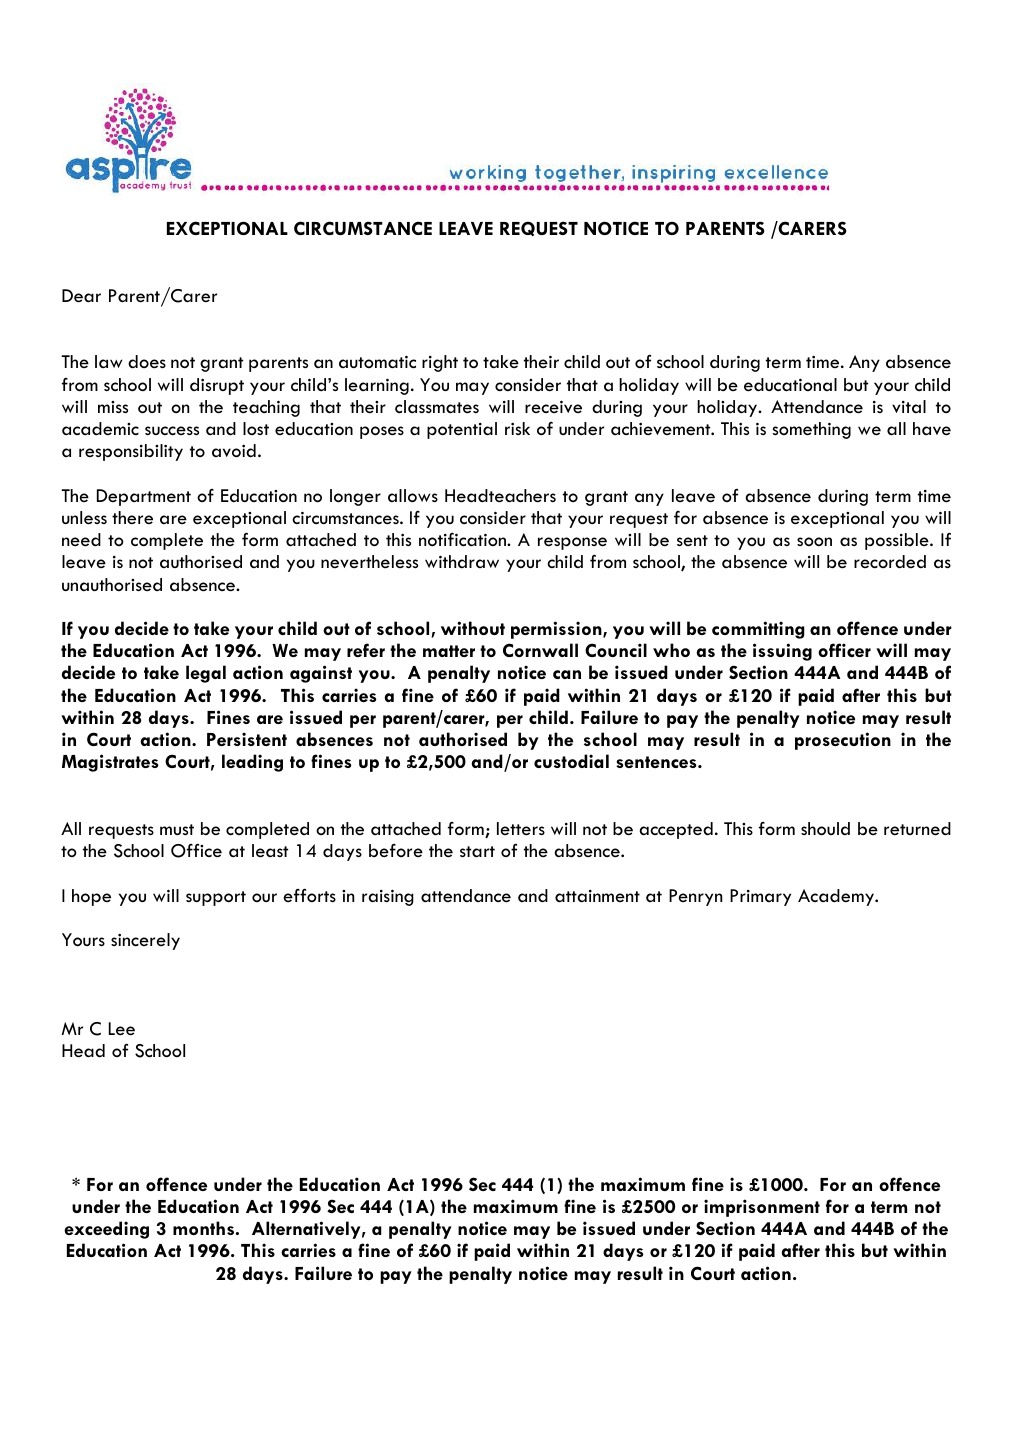 This screenshot has height=1432, width=1013. Describe the element at coordinates (440, 363) in the screenshot. I see `right` at that location.
